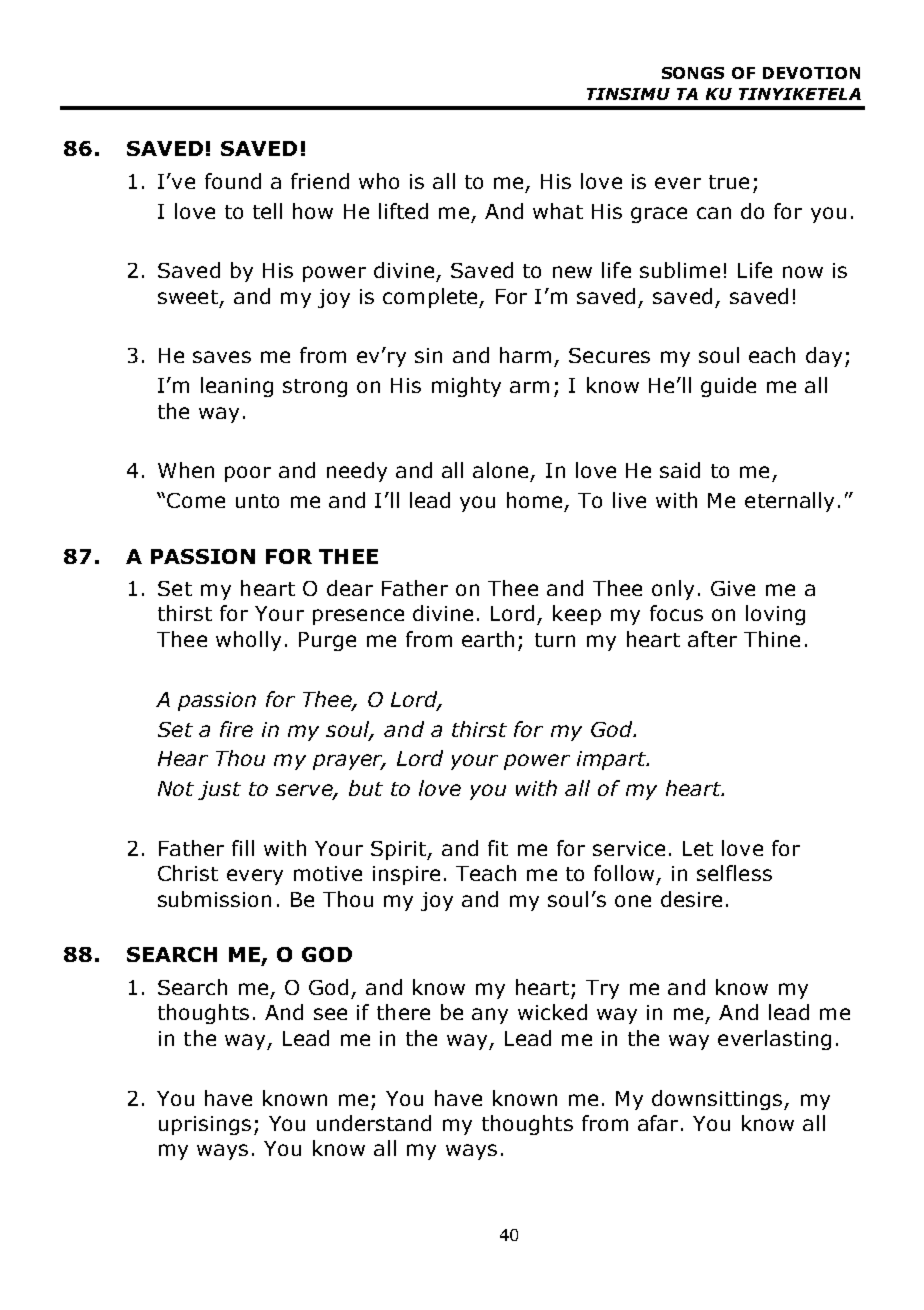  I want to click on fill, so click(243, 848).
